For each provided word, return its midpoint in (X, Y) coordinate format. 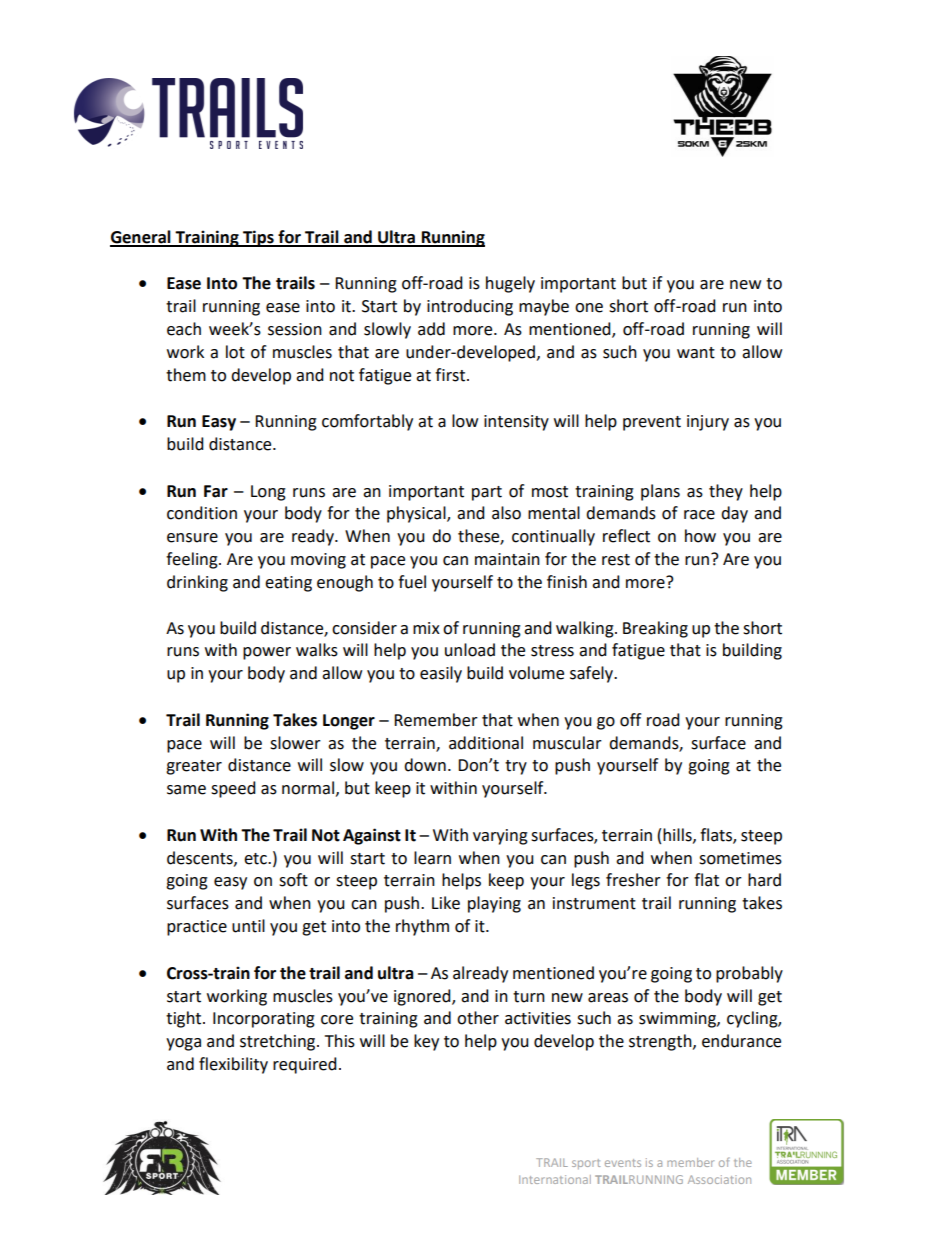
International (555, 1179)
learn (432, 858)
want (696, 353)
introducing (470, 307)
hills (678, 835)
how (700, 536)
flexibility (233, 1065)
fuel (412, 582)
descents (201, 858)
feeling (193, 560)
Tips (258, 238)
